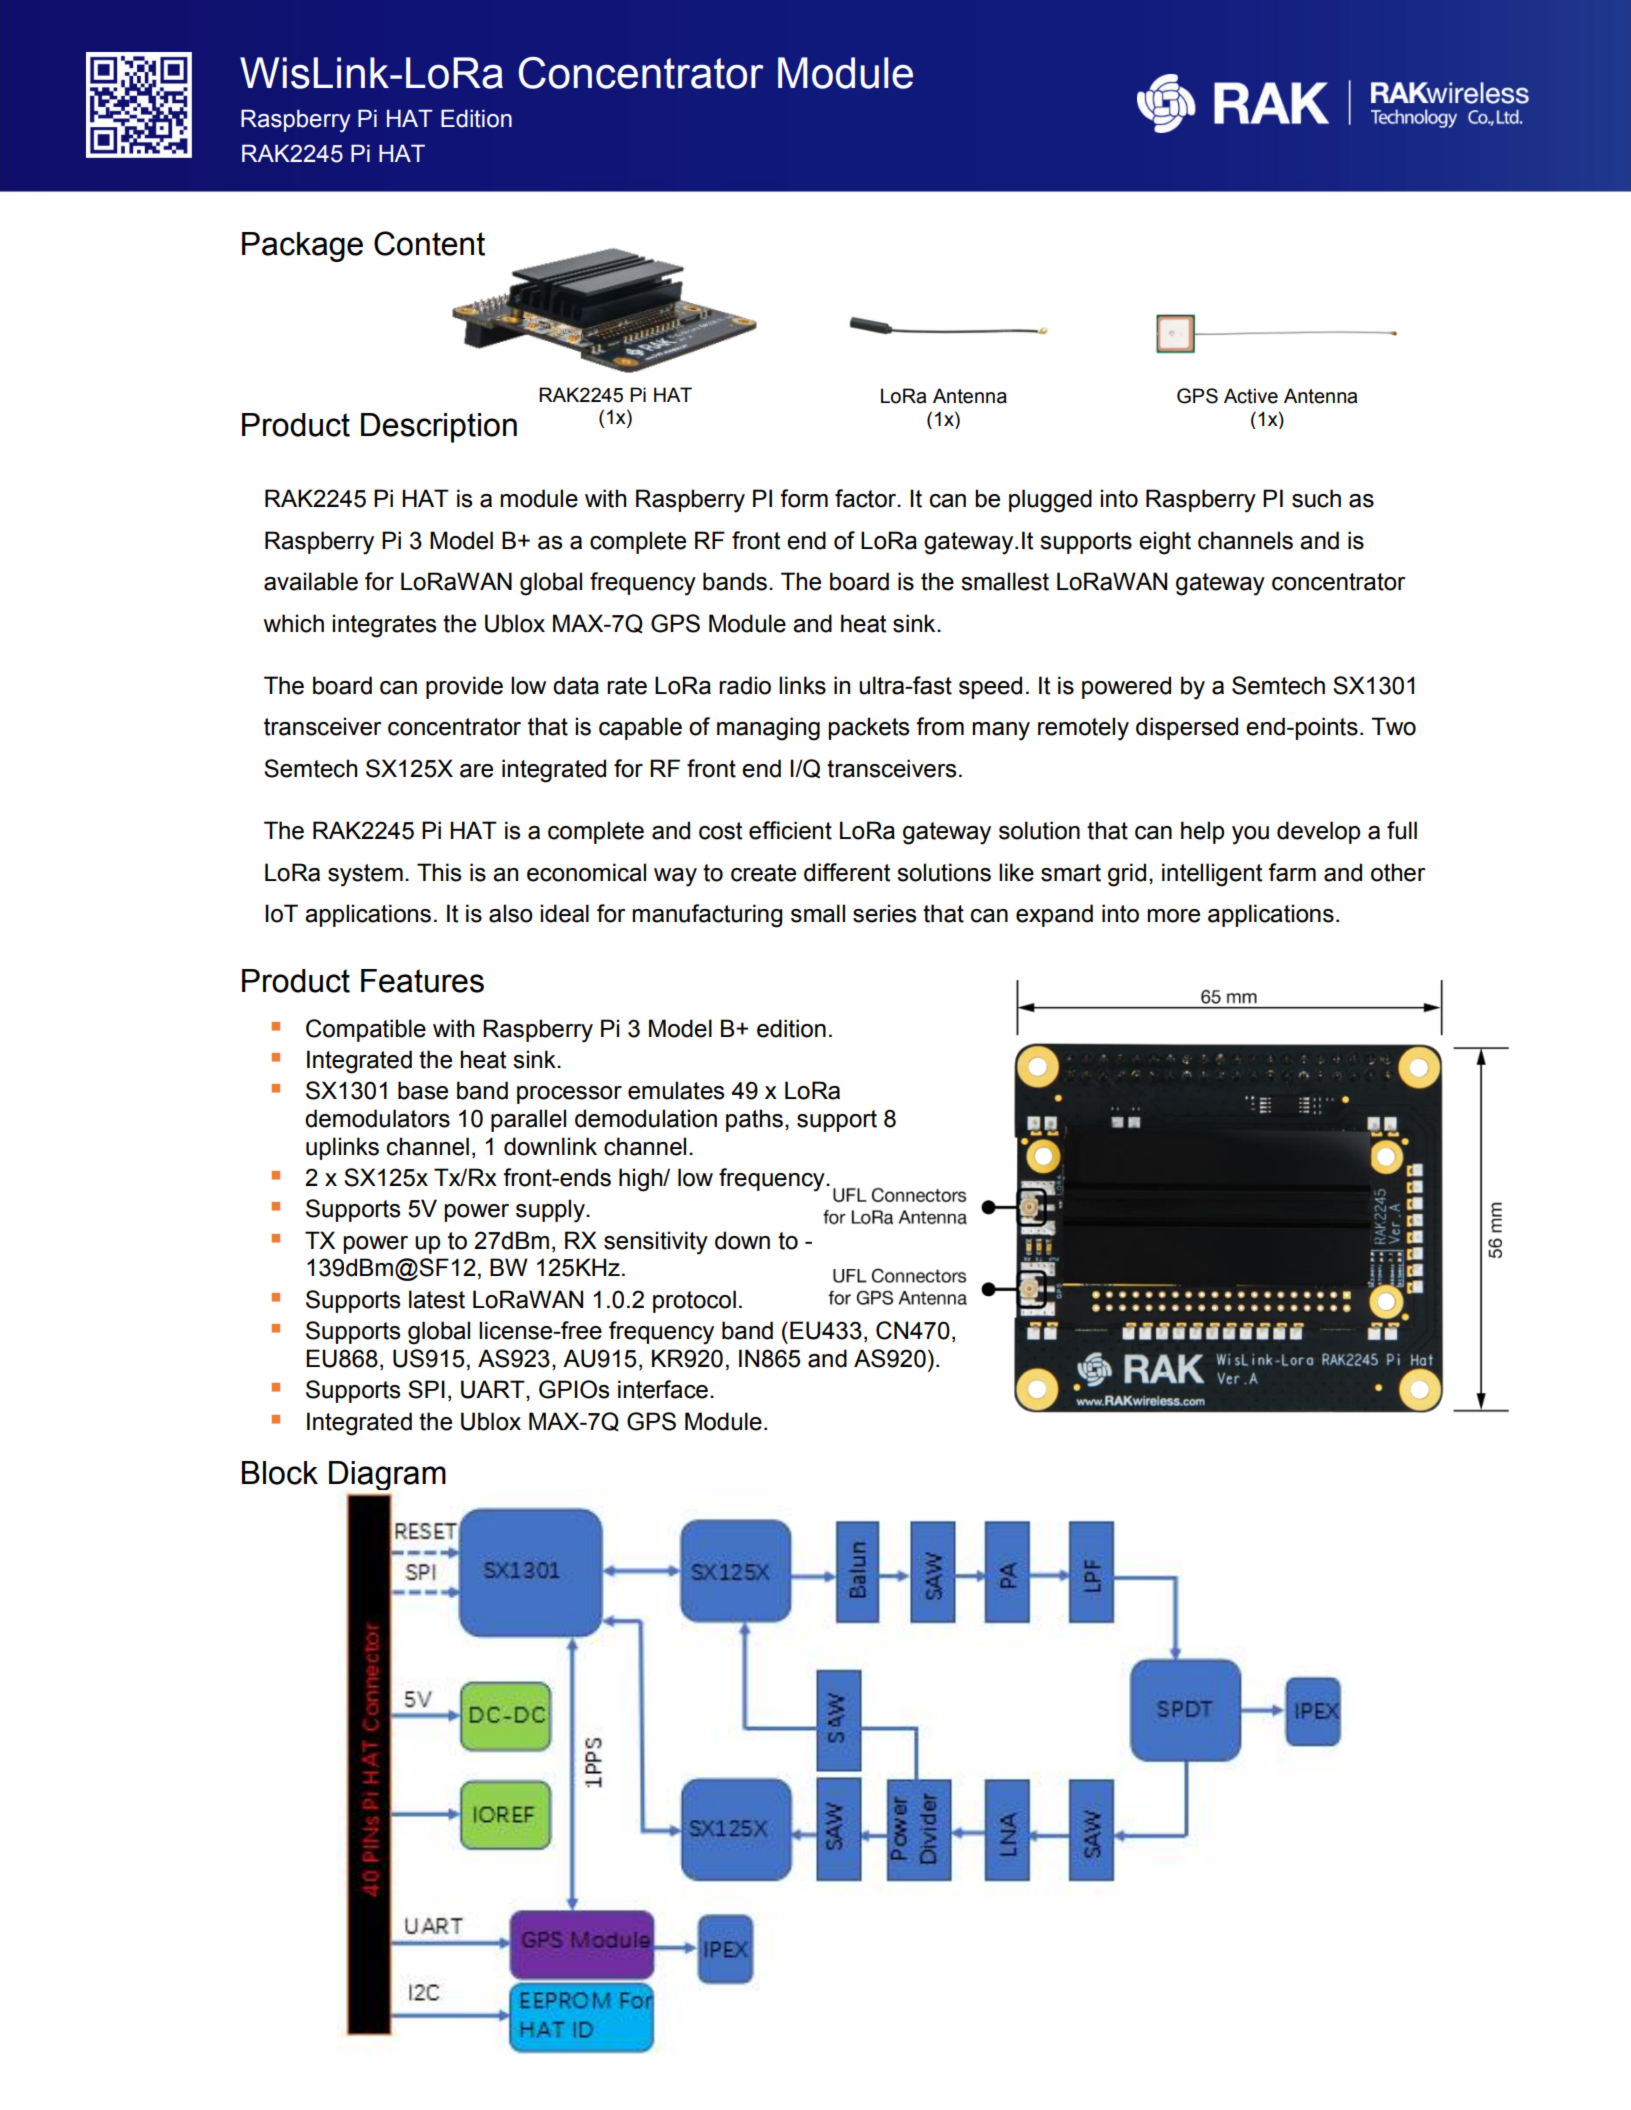  What do you see at coordinates (867, 498) in the screenshot?
I see `factor` at bounding box center [867, 498].
